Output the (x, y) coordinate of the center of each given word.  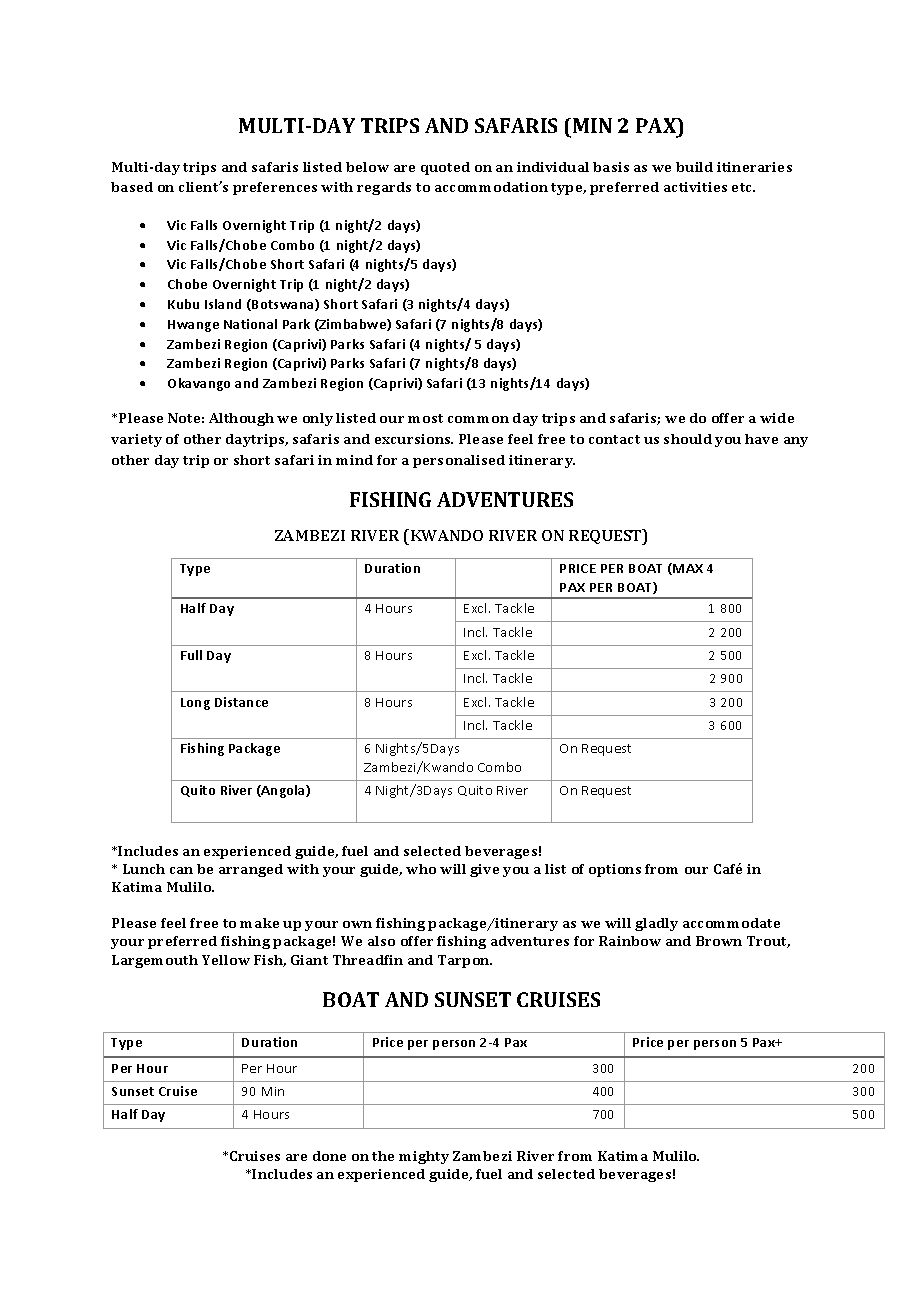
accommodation (491, 187)
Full (191, 655)
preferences (275, 188)
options (615, 870)
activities (695, 187)
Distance (241, 702)
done (329, 1156)
